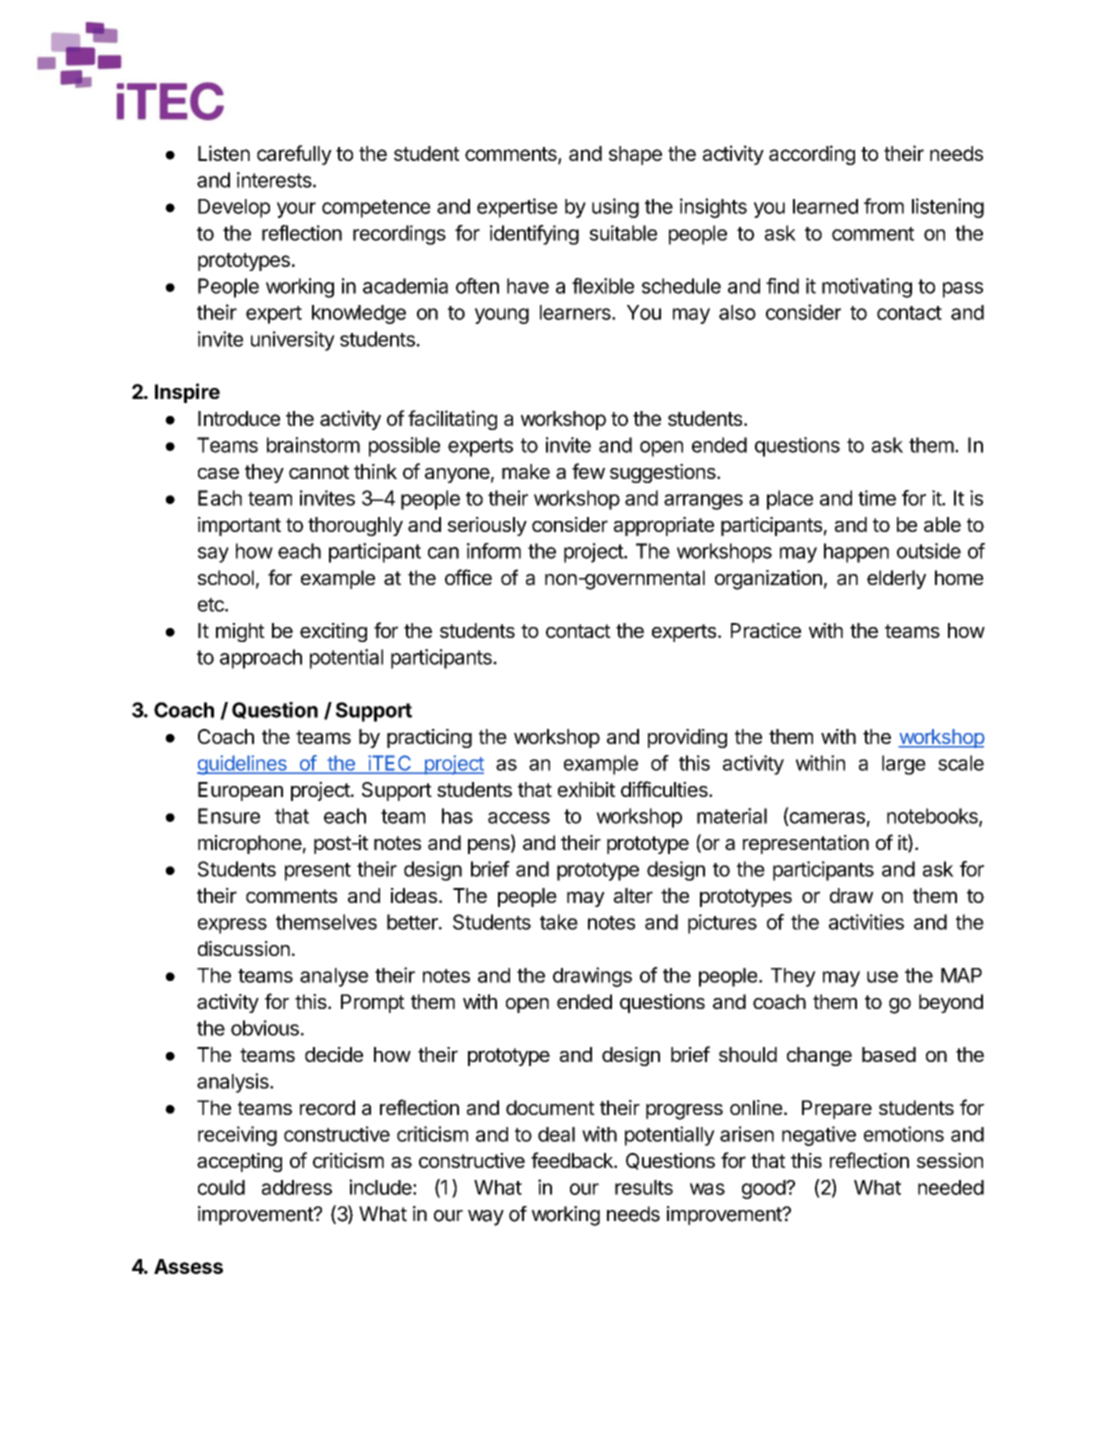  What do you see at coordinates (494, 551) in the page?
I see `inform` at bounding box center [494, 551].
